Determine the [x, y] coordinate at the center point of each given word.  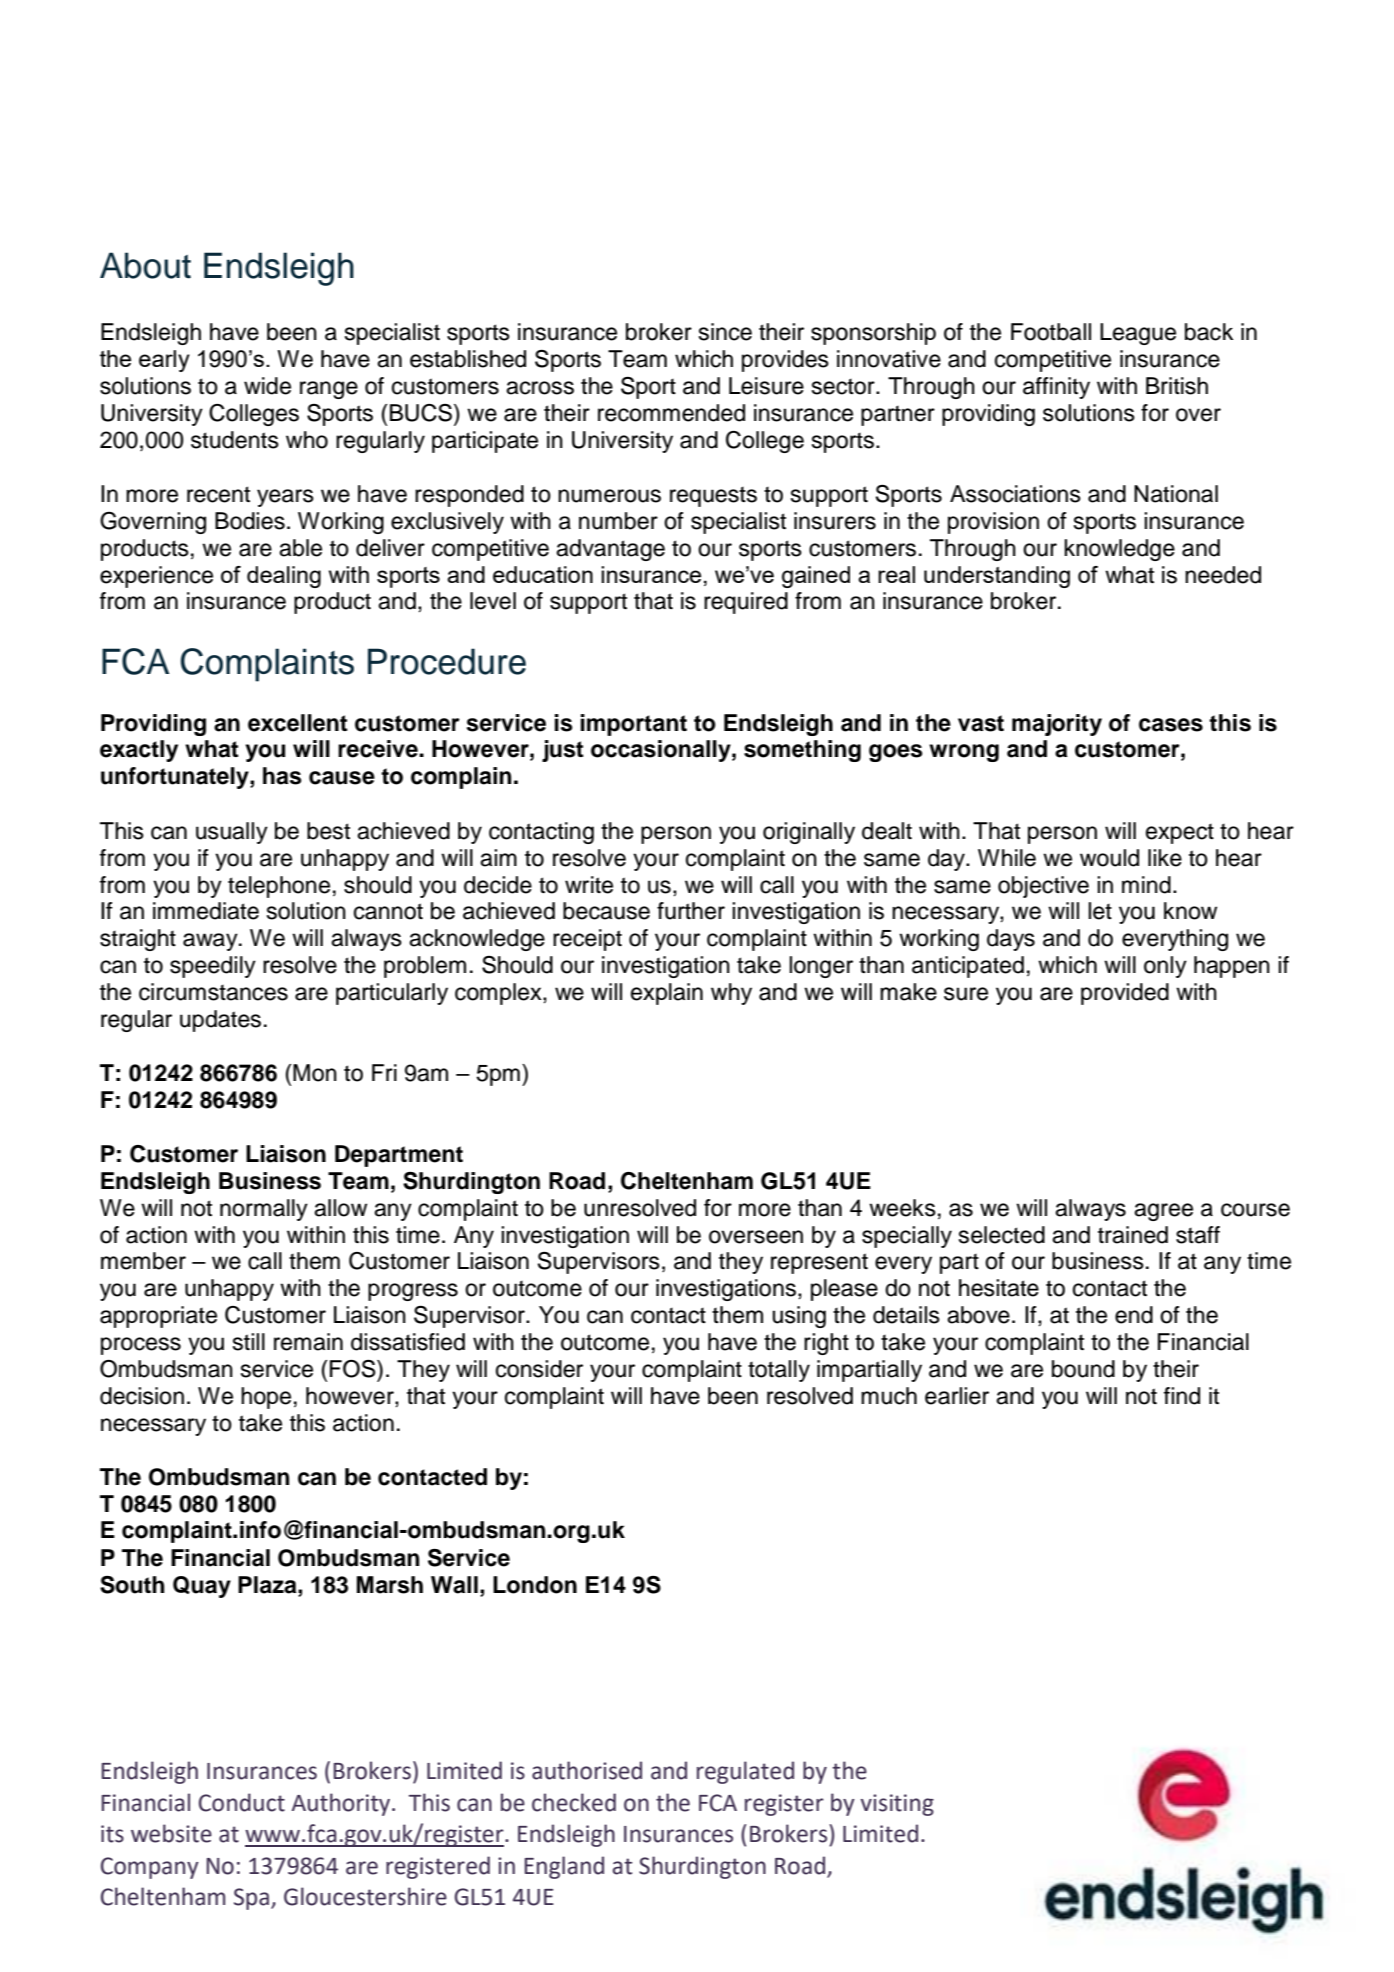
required [746, 603]
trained [1133, 1235]
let [1100, 911]
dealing [284, 577]
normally [264, 1210]
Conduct [242, 1802]
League [1138, 334]
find [1182, 1396]
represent [819, 1263]
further [691, 911]
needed [1223, 575]
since [725, 332]
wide [267, 386]
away [211, 942]
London [535, 1585]
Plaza [268, 1585]
